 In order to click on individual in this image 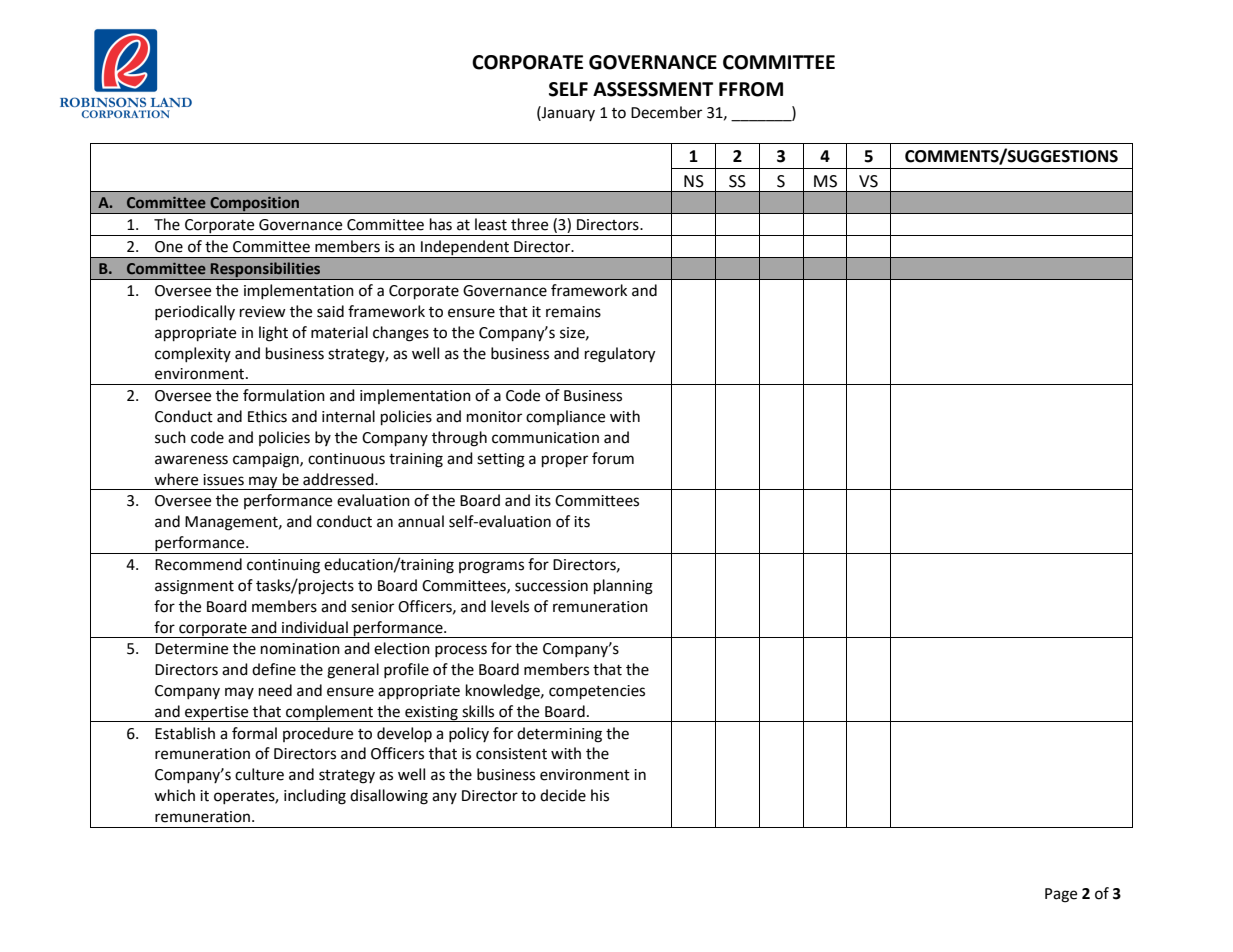, I will do `click(315, 627)`.
